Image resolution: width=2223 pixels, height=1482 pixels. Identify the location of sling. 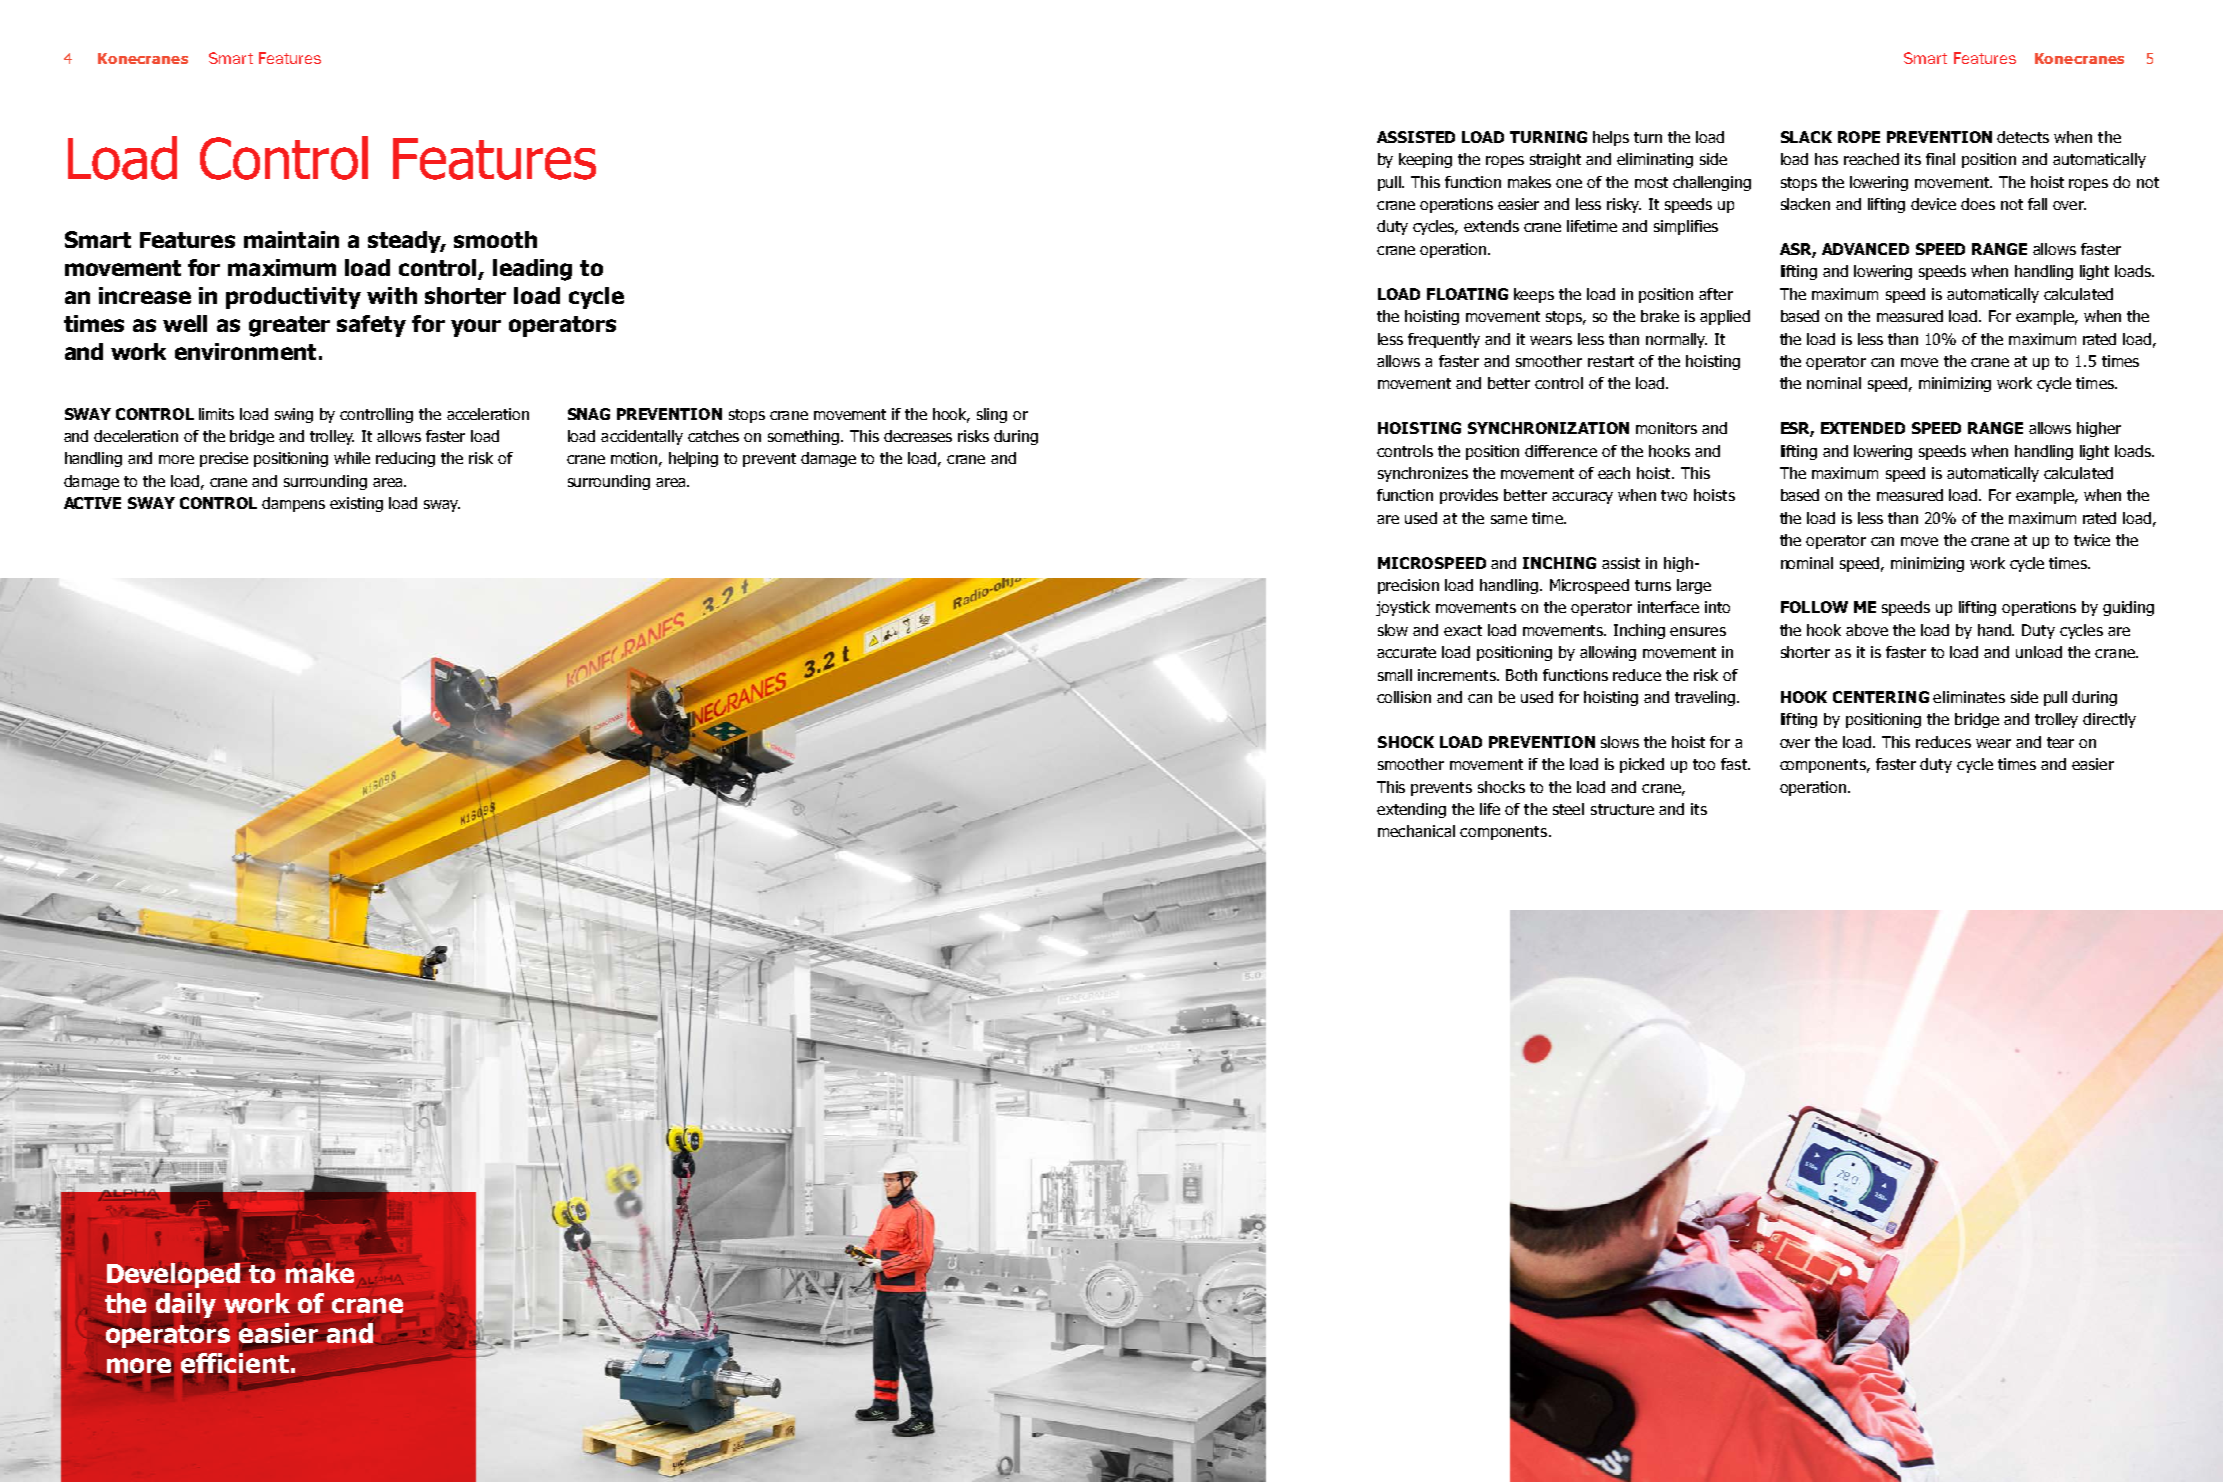
(992, 415).
